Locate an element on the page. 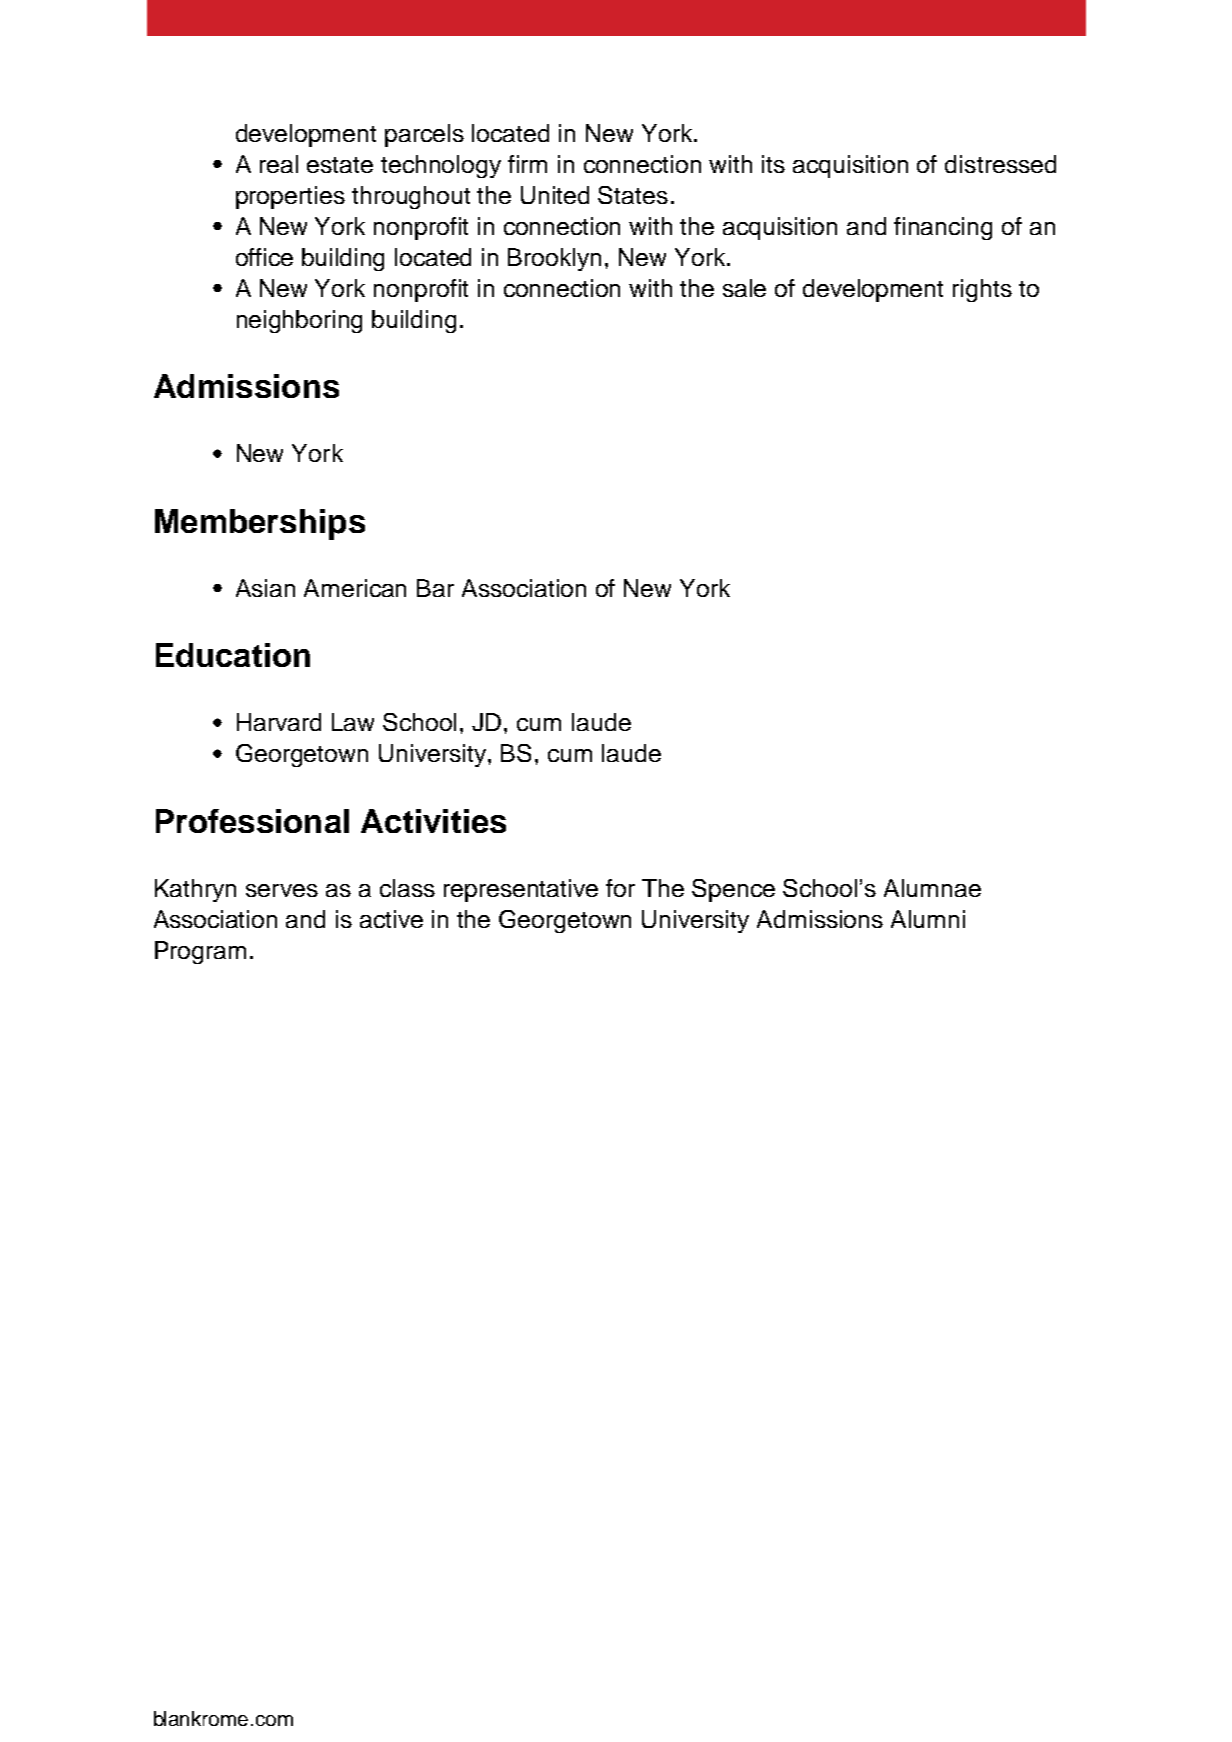  rights is located at coordinates (982, 290).
